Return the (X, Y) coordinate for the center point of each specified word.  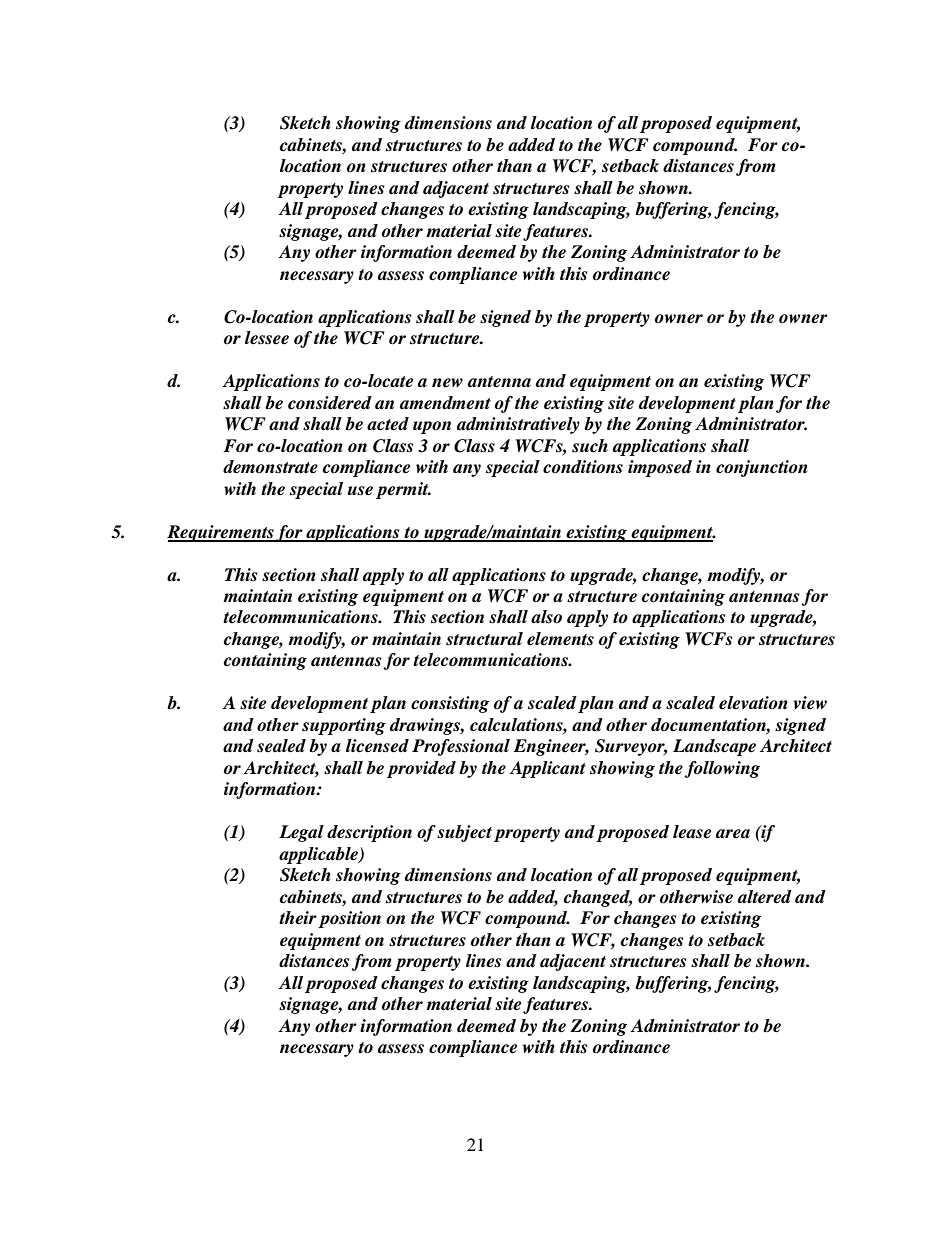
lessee (267, 338)
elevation (753, 703)
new (447, 383)
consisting (450, 704)
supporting (344, 726)
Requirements (221, 533)
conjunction (762, 468)
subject (464, 833)
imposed (660, 468)
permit (403, 490)
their (298, 918)
